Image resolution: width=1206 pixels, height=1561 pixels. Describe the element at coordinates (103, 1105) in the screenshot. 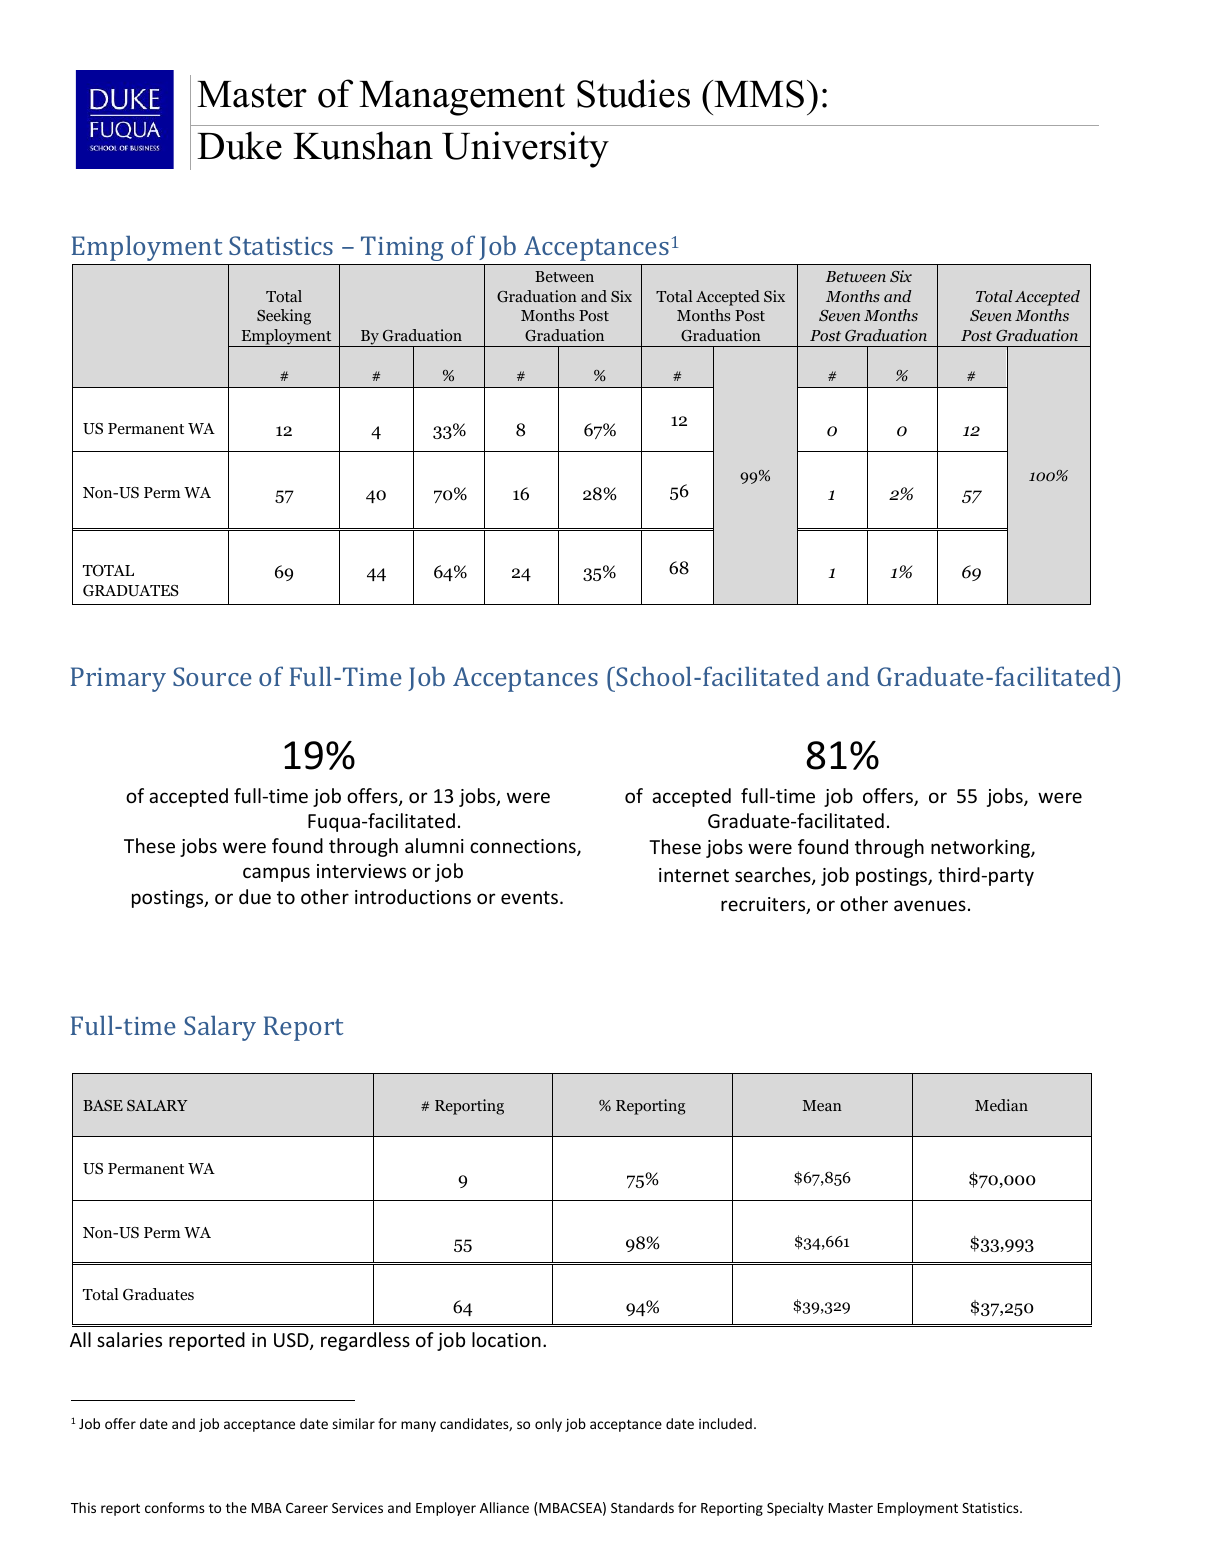

I see `BASE` at that location.
